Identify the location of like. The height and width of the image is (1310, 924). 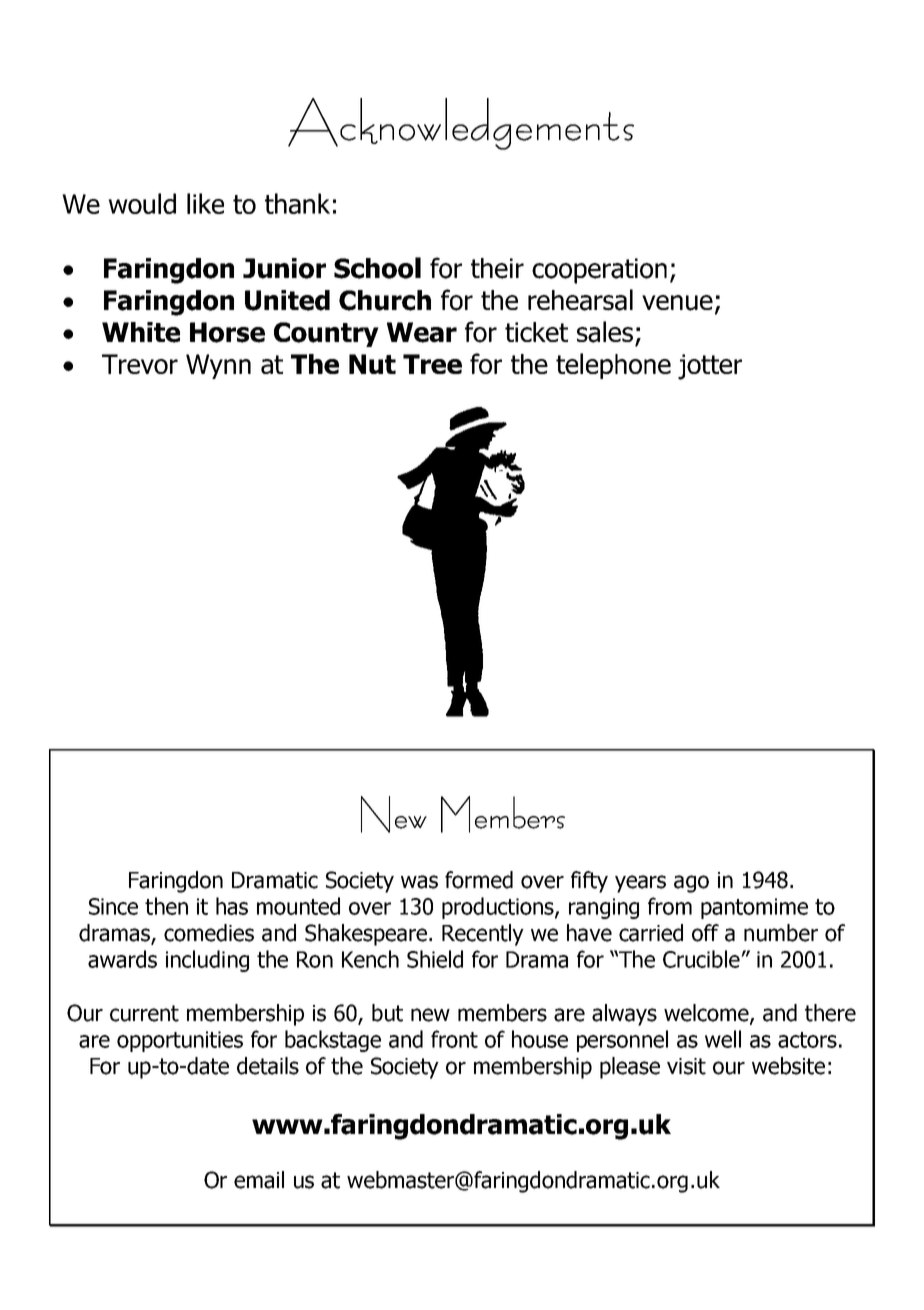
(205, 203).
